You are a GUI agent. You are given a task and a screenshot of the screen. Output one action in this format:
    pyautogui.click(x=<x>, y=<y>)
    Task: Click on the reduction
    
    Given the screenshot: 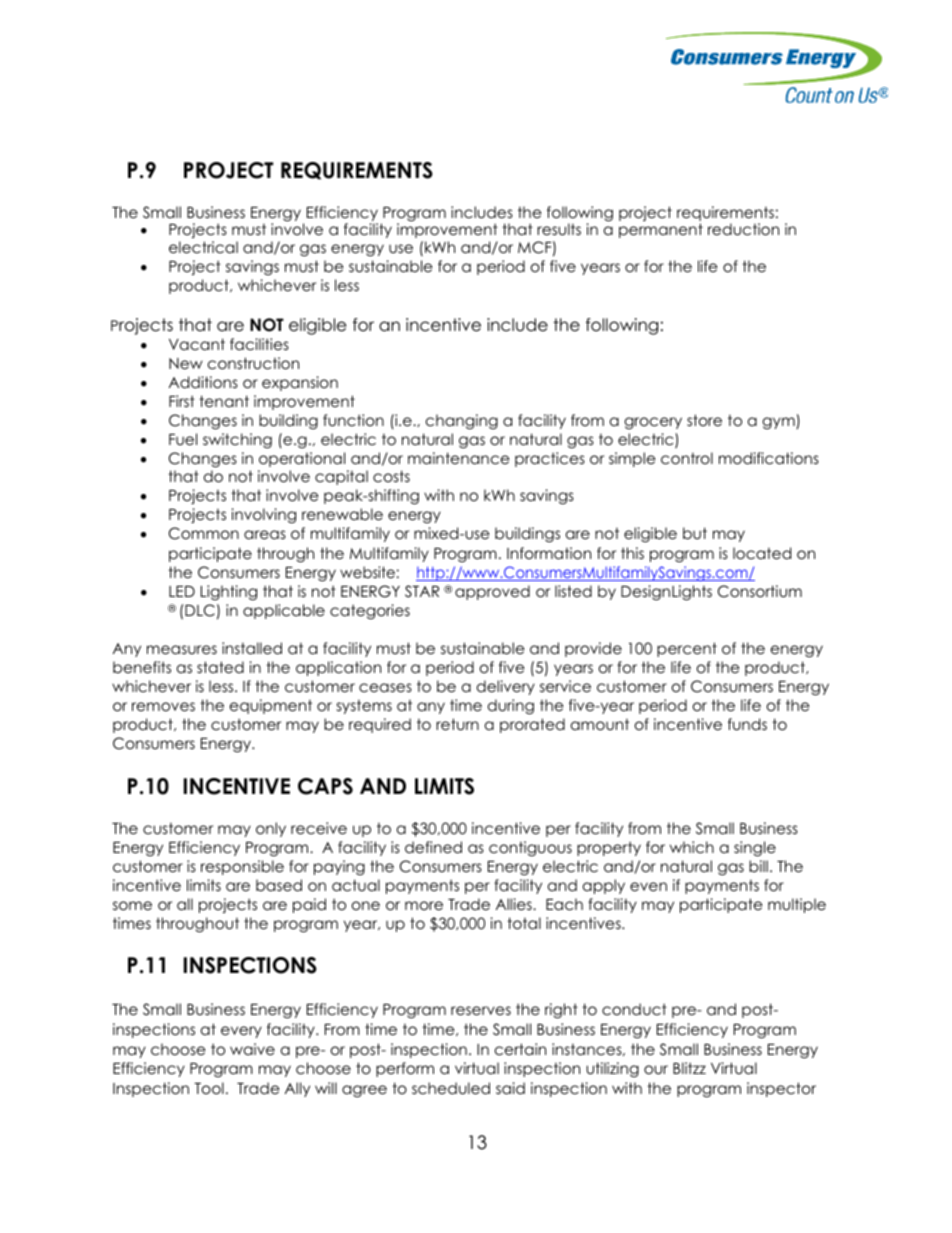 What is the action you would take?
    pyautogui.click(x=743, y=229)
